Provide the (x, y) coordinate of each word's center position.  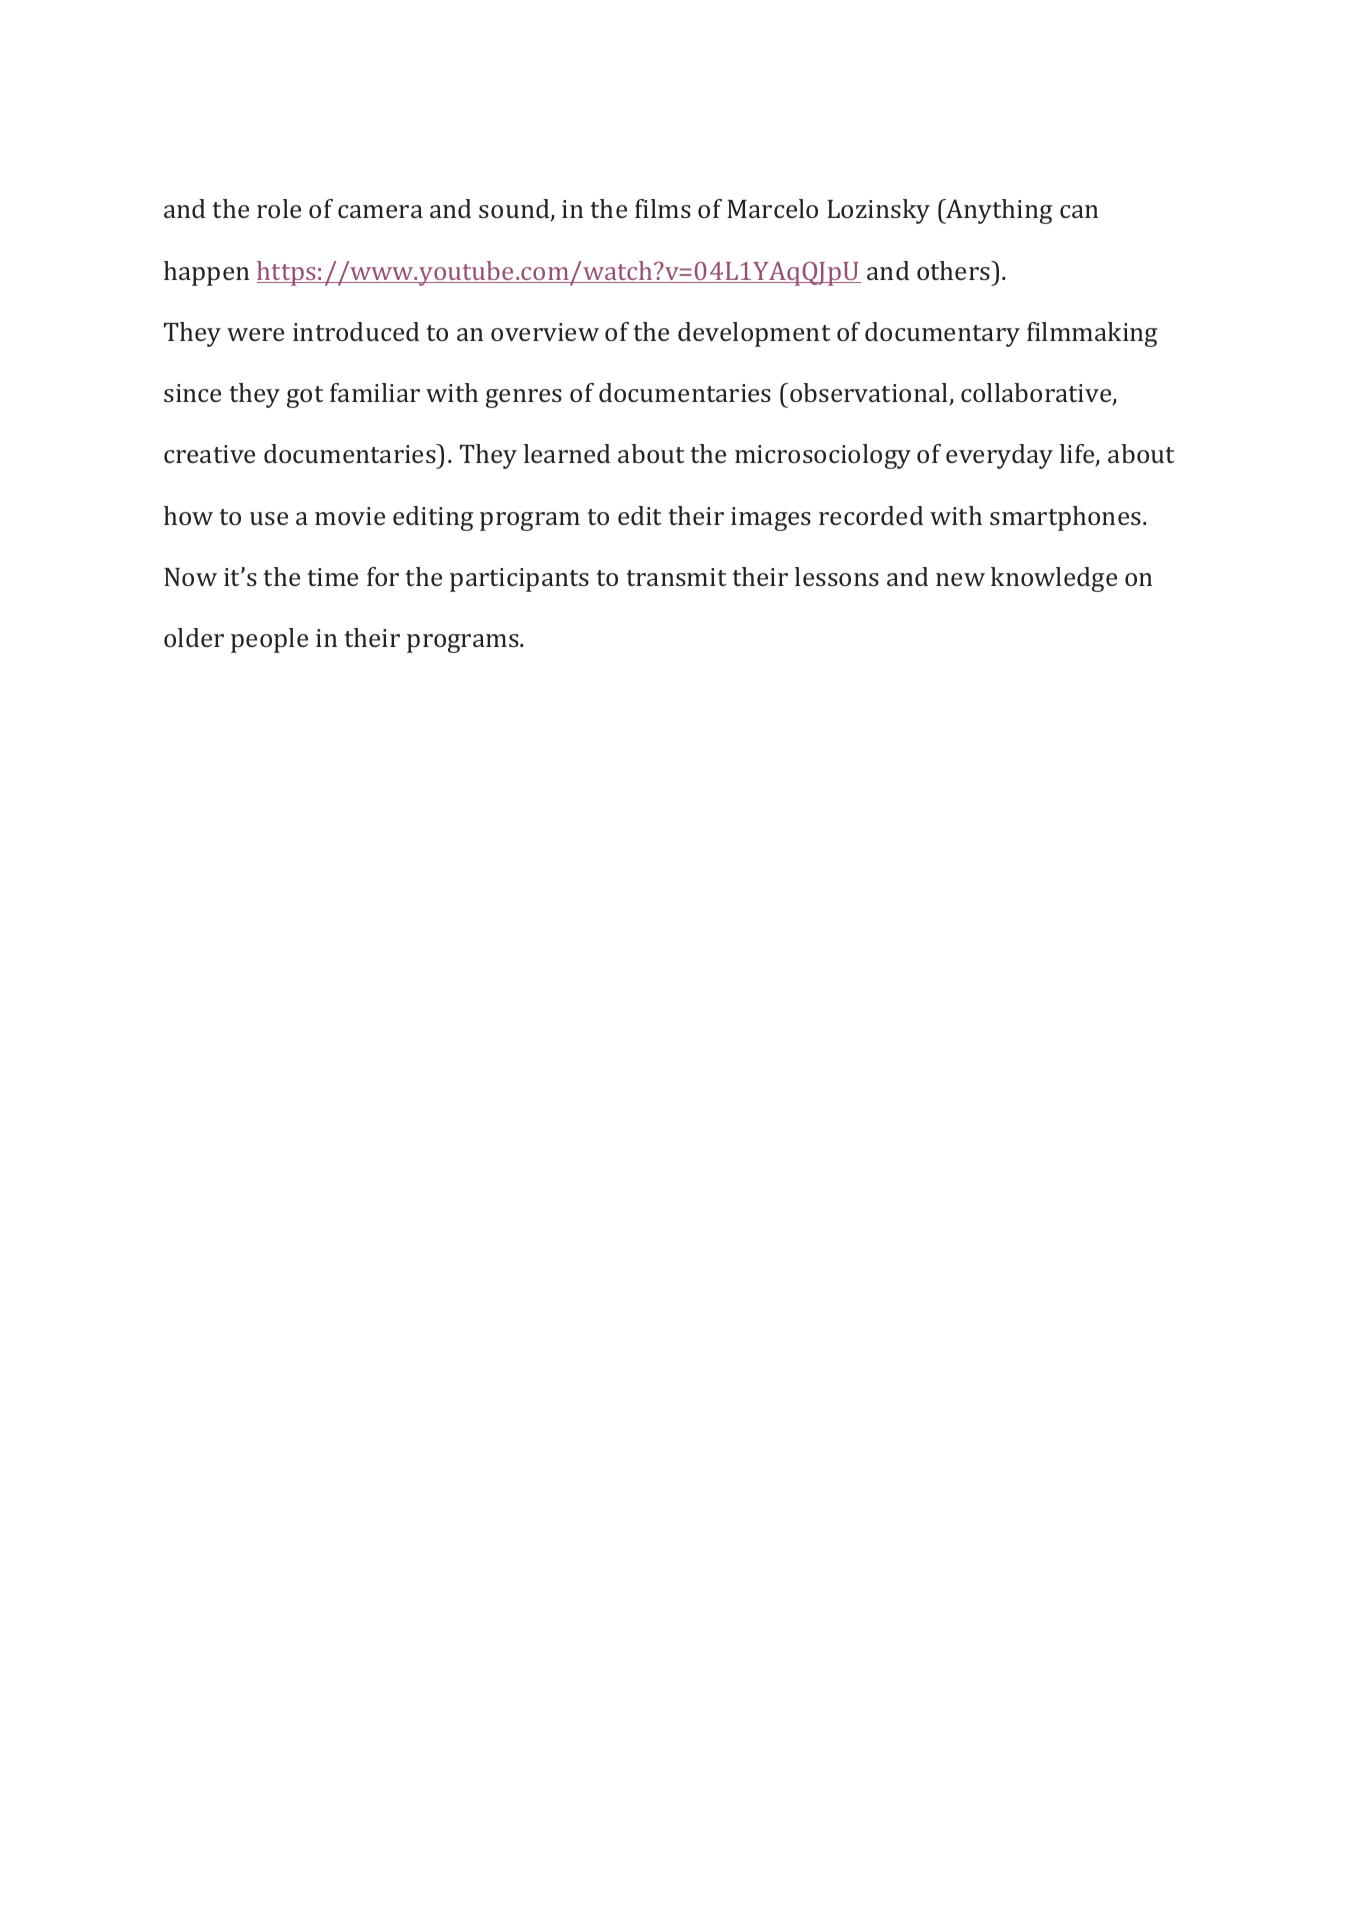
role (279, 208)
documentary (942, 334)
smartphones (1065, 518)
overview (545, 332)
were (255, 334)
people (269, 640)
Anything (998, 211)
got (305, 397)
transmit (676, 577)
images (771, 519)
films (663, 208)
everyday (999, 456)
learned (567, 453)
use (269, 518)
